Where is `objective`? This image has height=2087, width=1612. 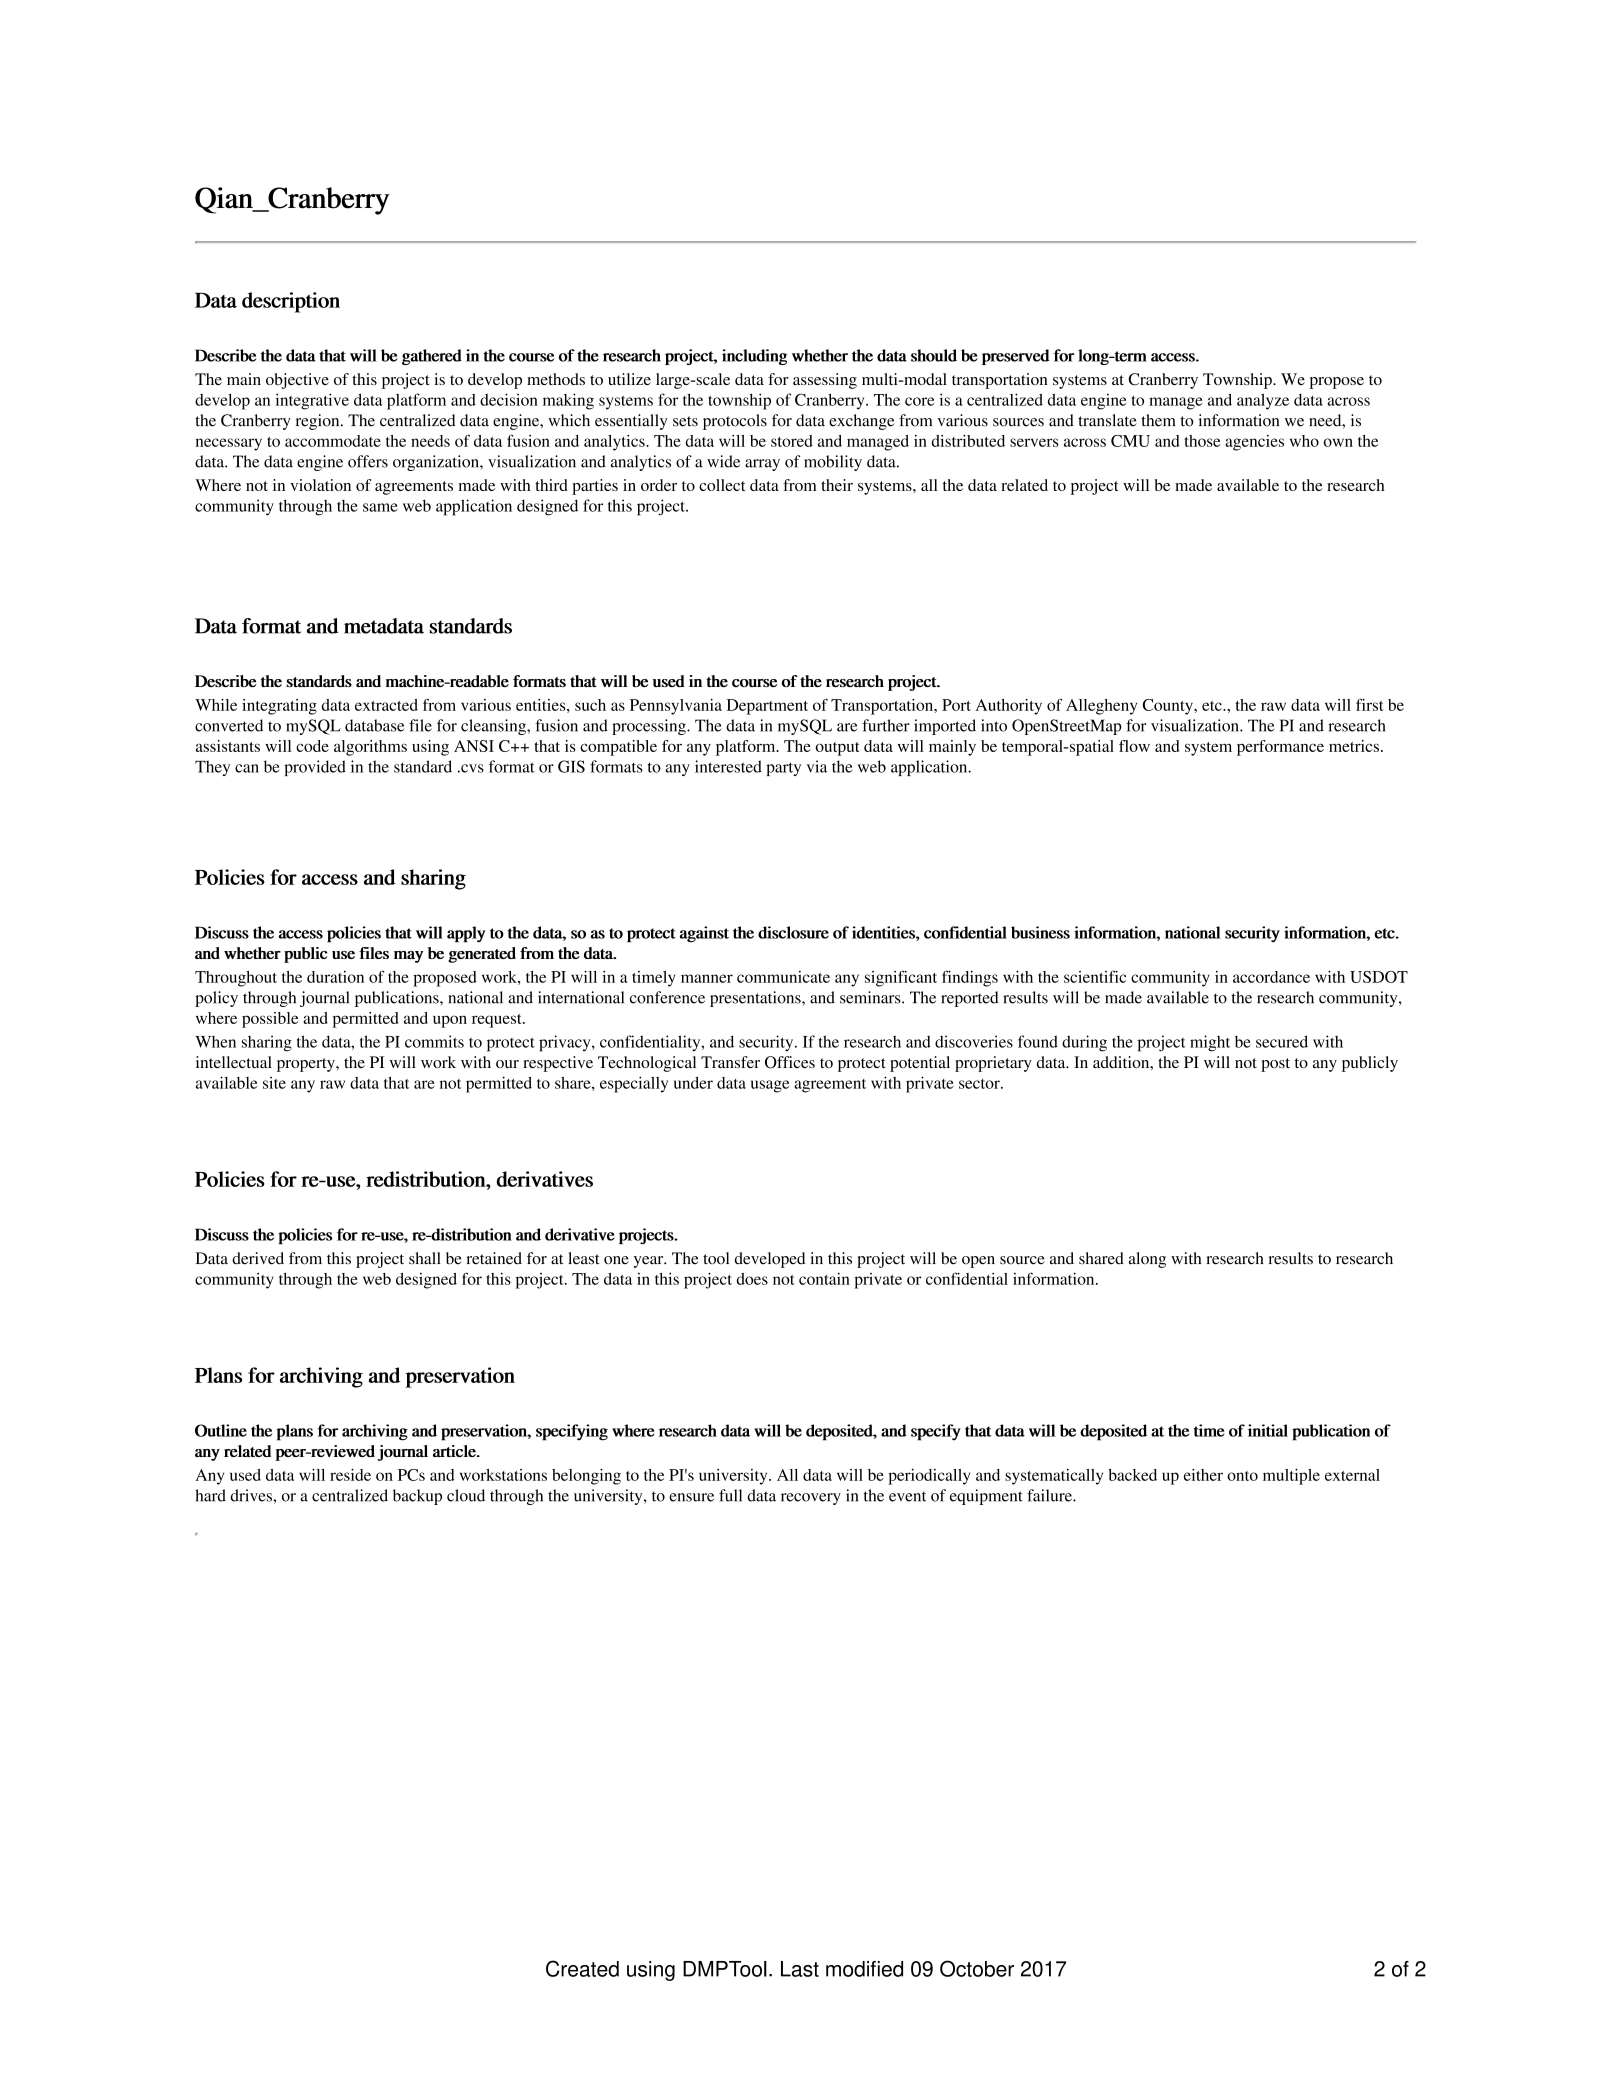 objective is located at coordinates (297, 381).
